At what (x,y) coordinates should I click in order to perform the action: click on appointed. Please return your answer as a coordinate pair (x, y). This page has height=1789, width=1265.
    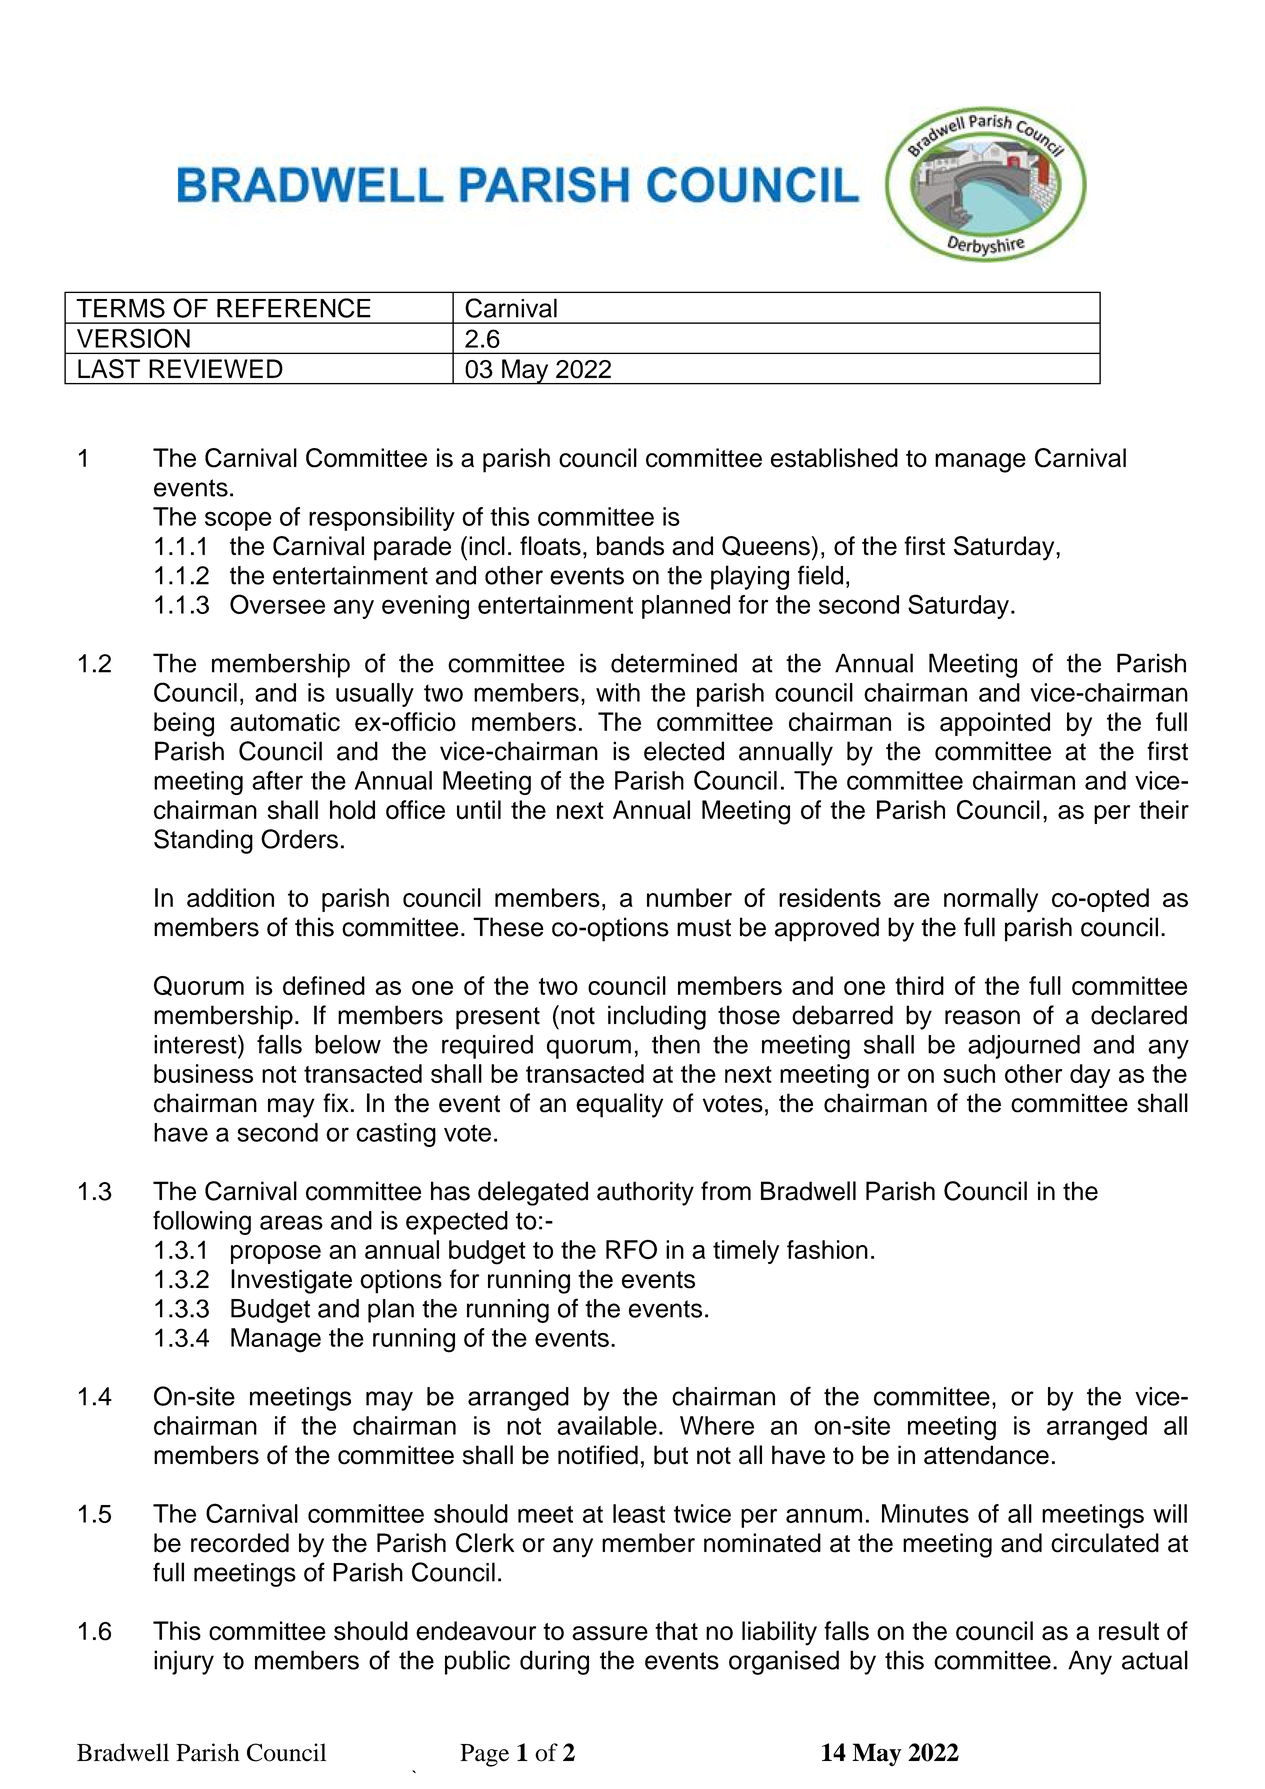
    Looking at the image, I should click on (995, 724).
